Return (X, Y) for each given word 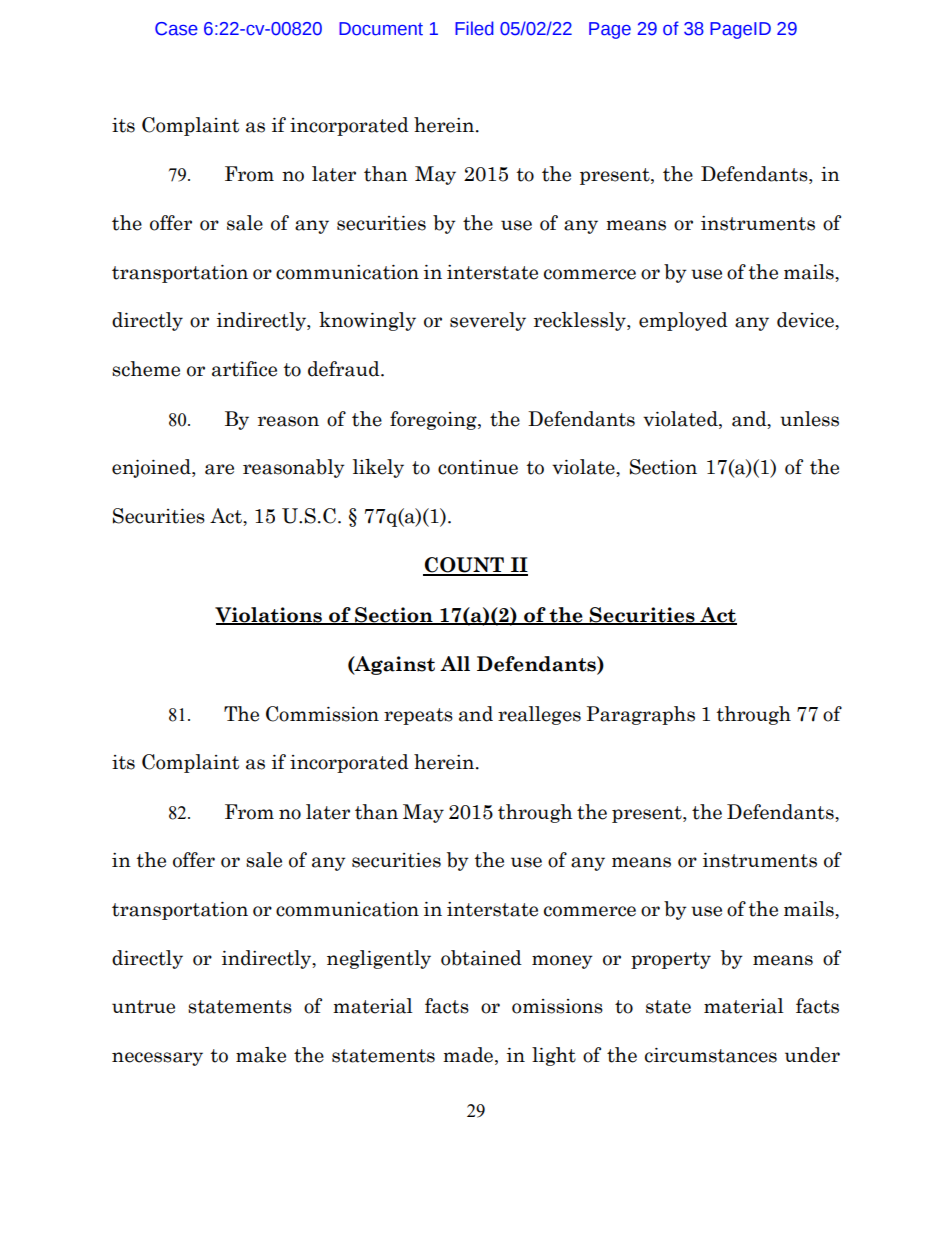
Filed (474, 28)
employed (683, 321)
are (219, 469)
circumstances (711, 1055)
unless (809, 419)
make (261, 1055)
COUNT (465, 566)
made (469, 1056)
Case (176, 29)
